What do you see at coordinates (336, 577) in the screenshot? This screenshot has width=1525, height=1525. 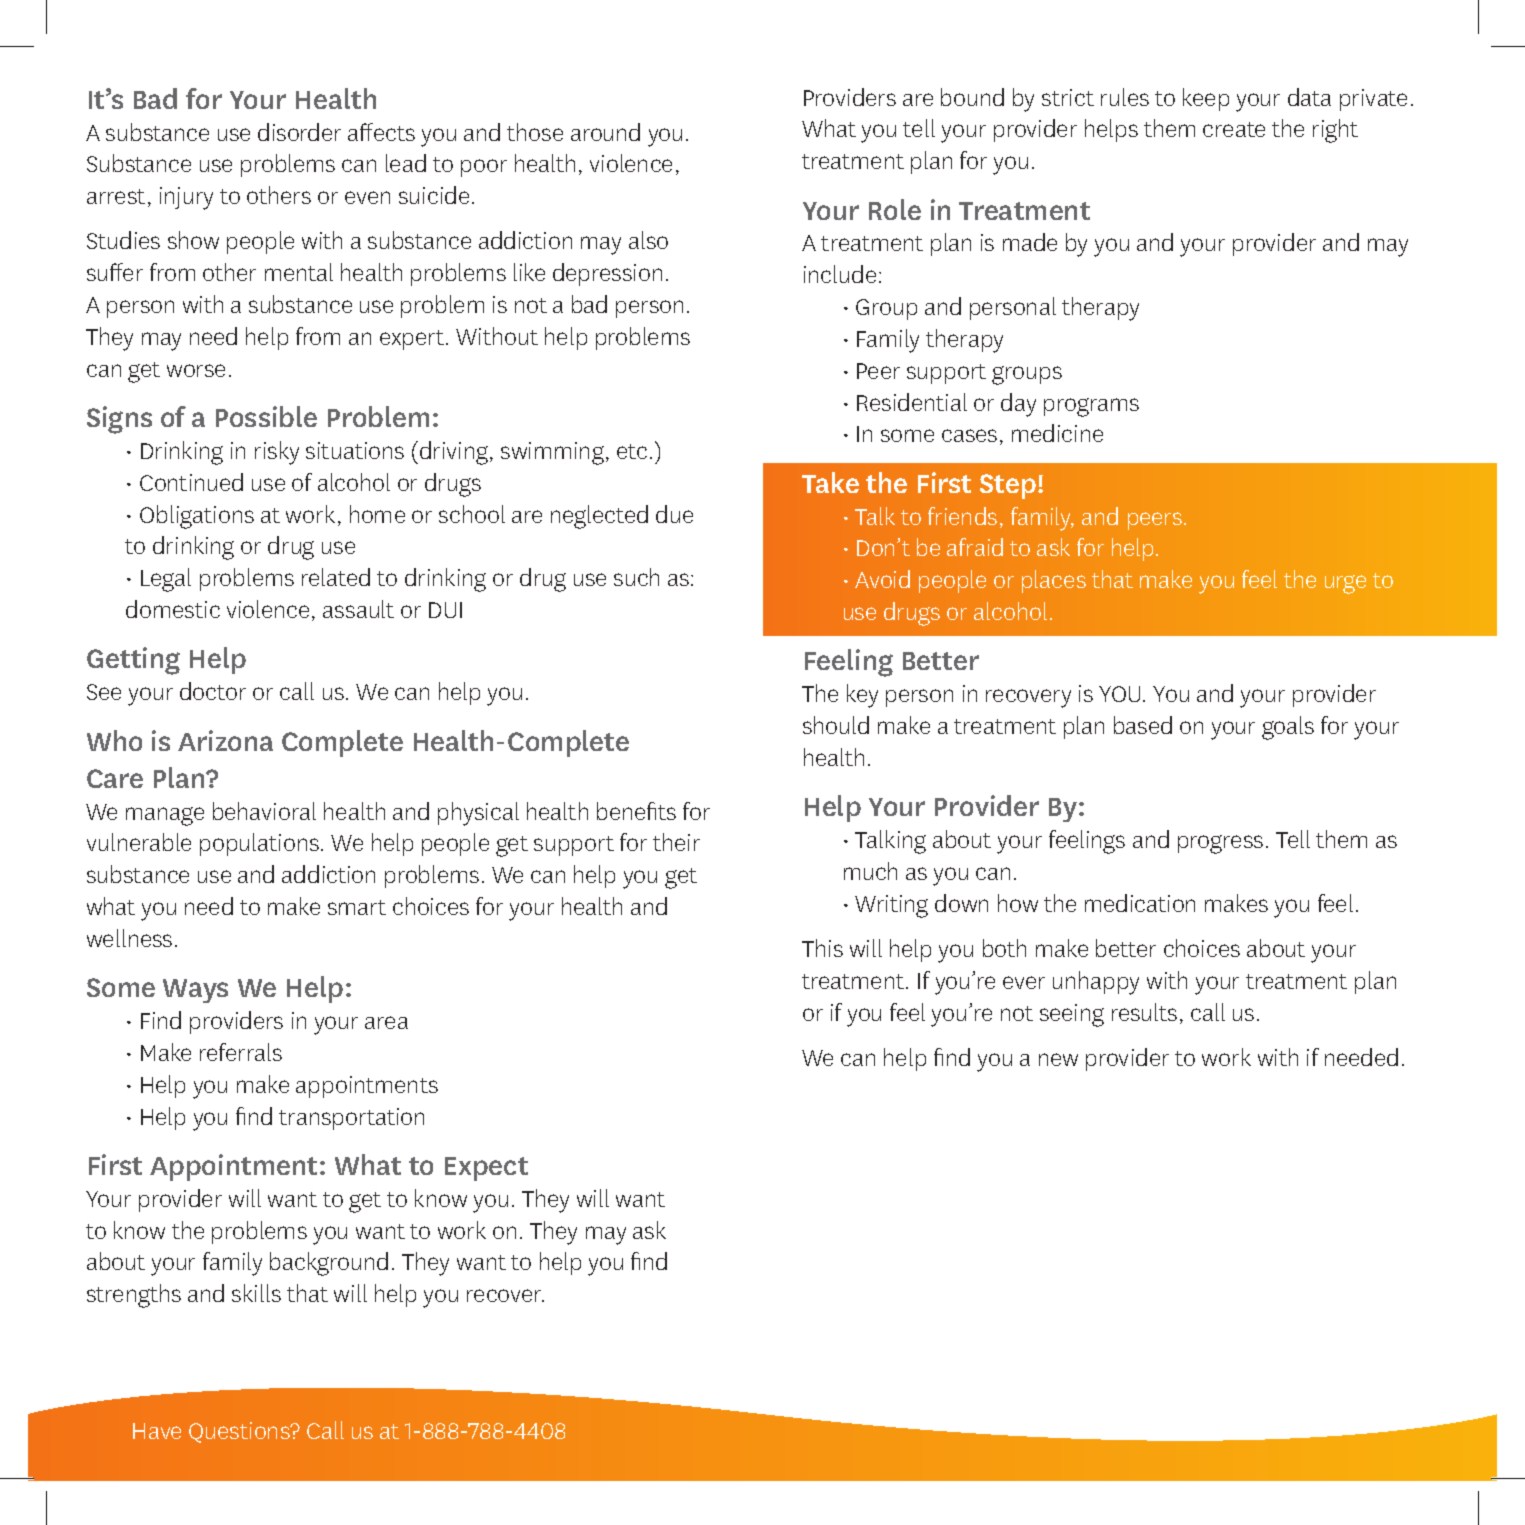 I see `related` at bounding box center [336, 577].
